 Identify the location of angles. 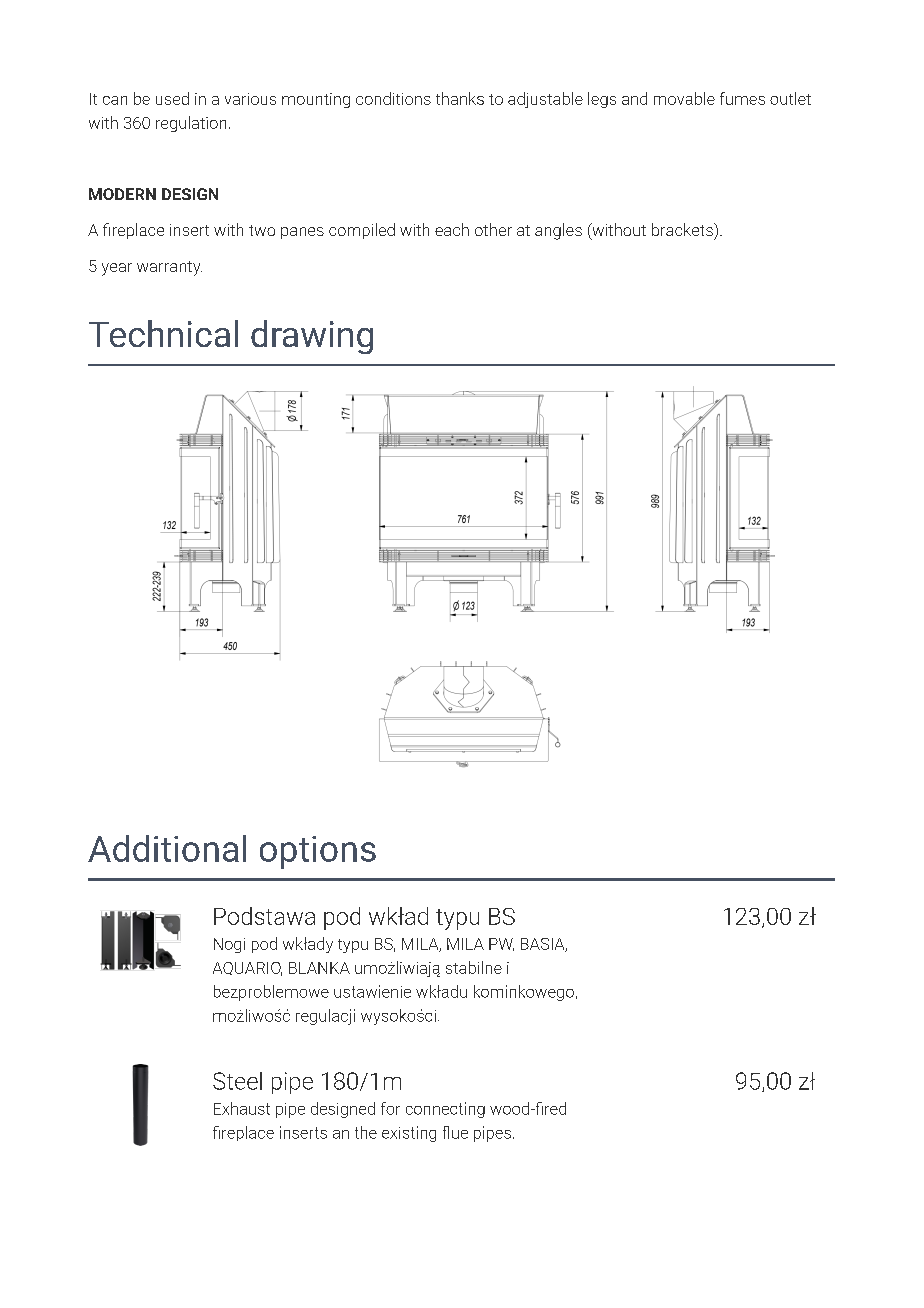
(558, 231).
